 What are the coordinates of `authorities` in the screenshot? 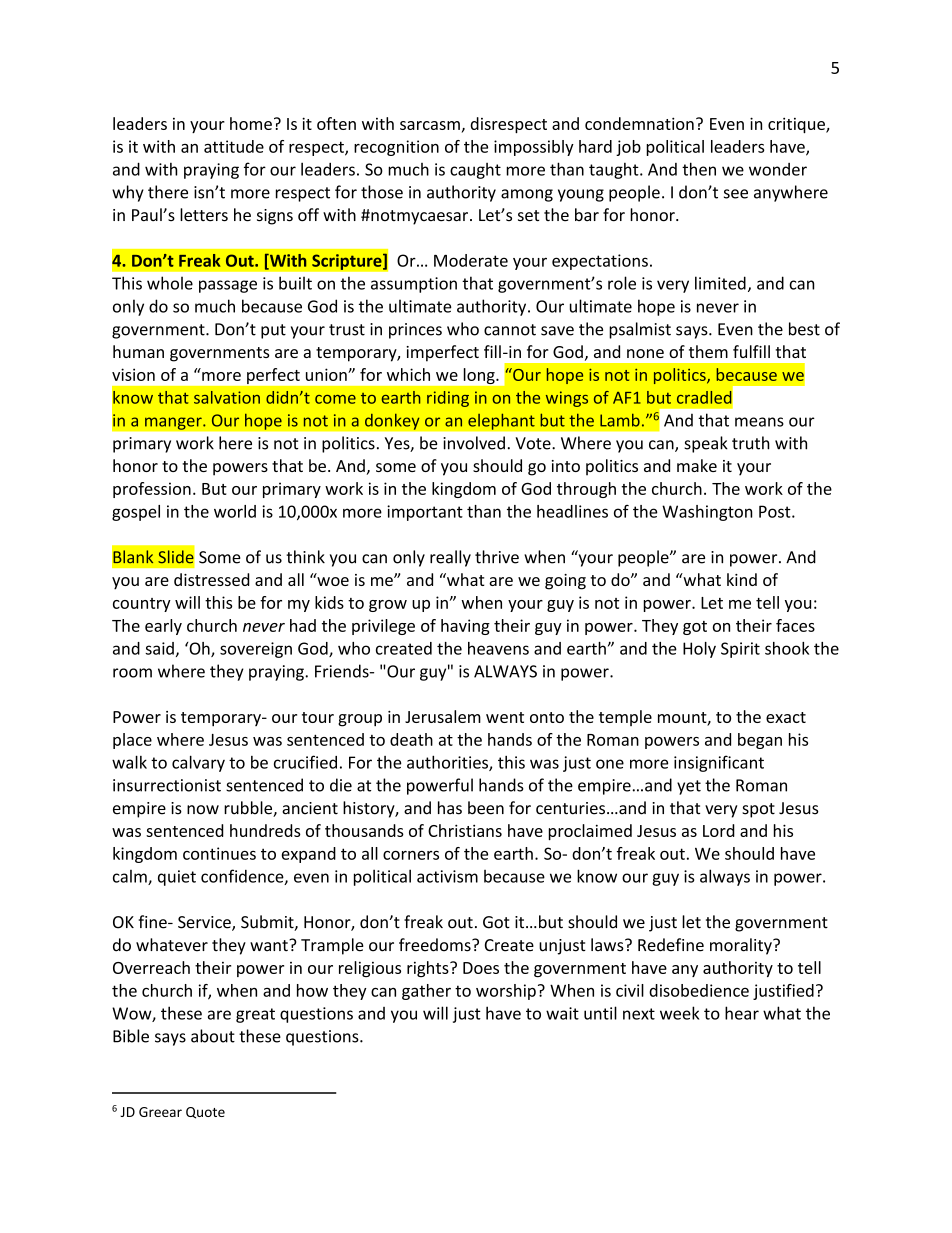 It's located at (448, 763).
